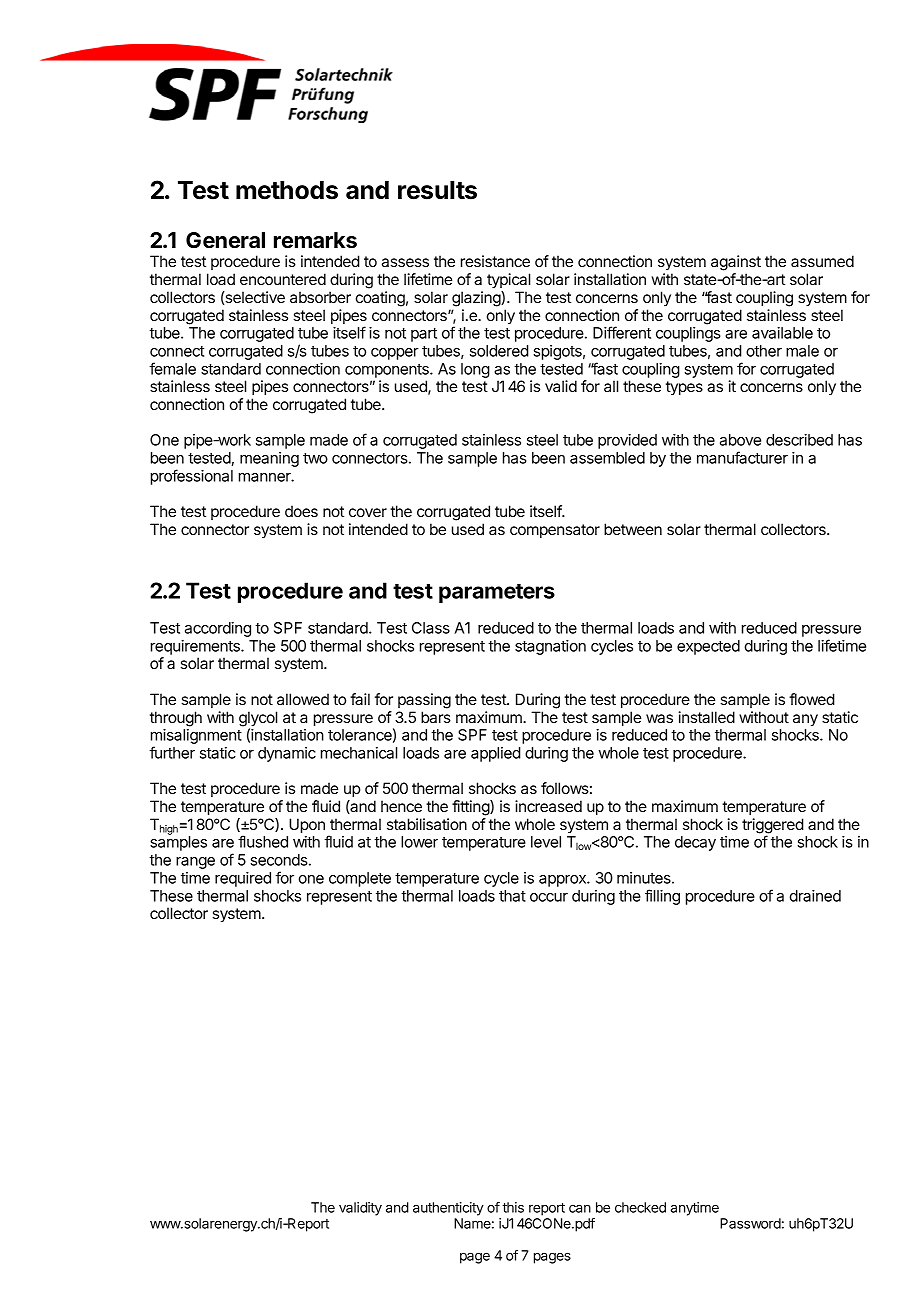 The image size is (924, 1308). Describe the element at coordinates (495, 261) in the document. I see `resistance` at that location.
